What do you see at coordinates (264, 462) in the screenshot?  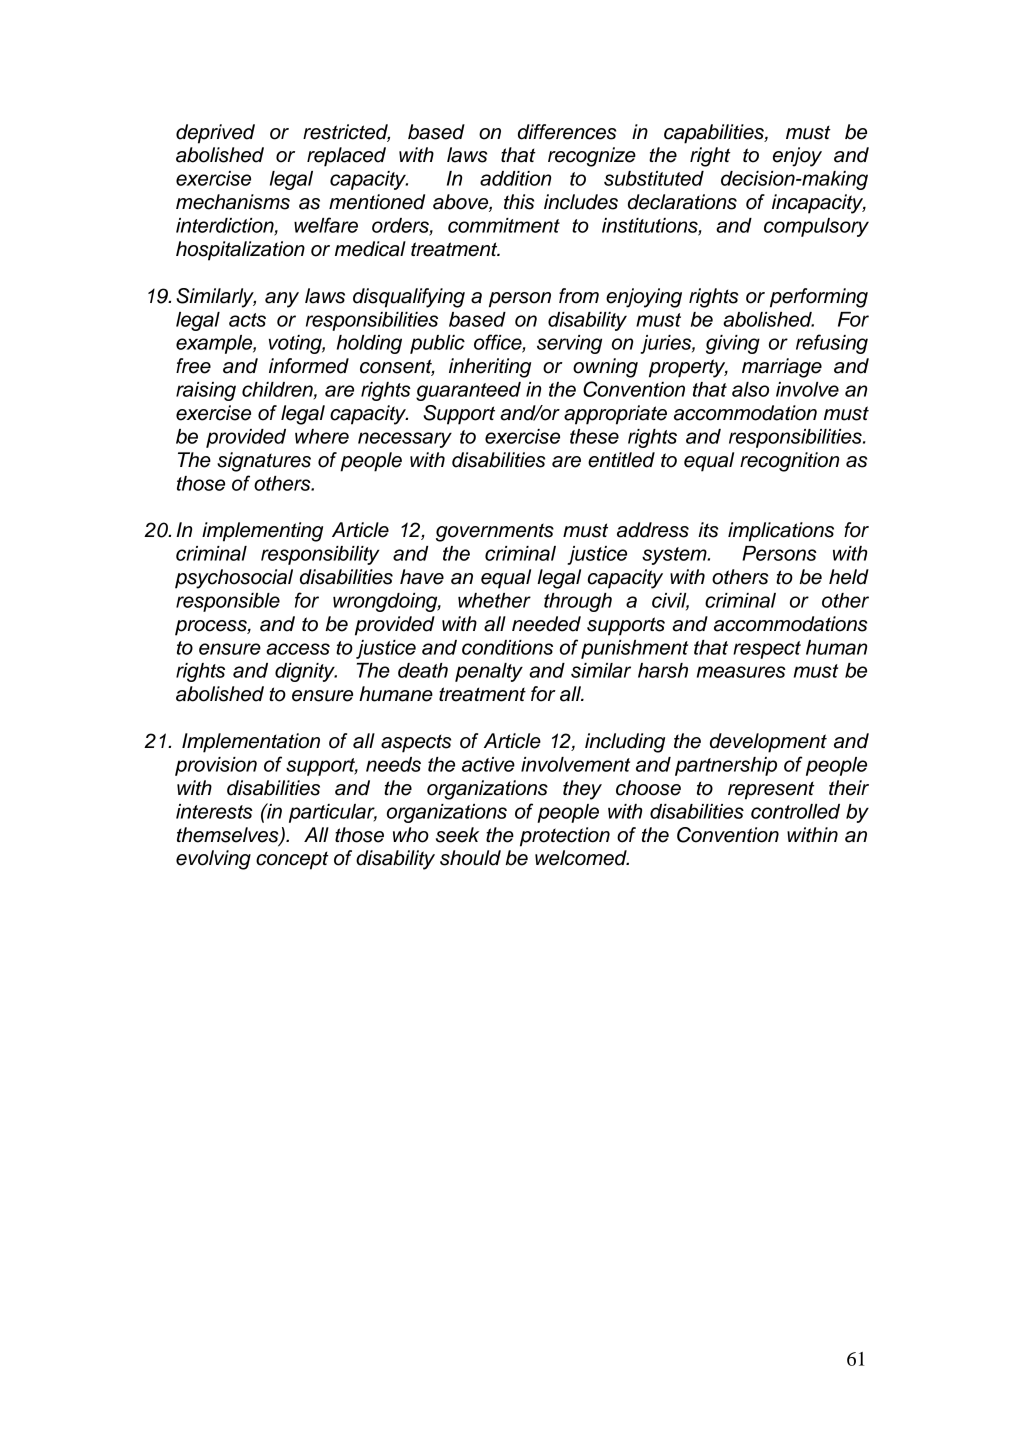 I see `signatures` at bounding box center [264, 462].
